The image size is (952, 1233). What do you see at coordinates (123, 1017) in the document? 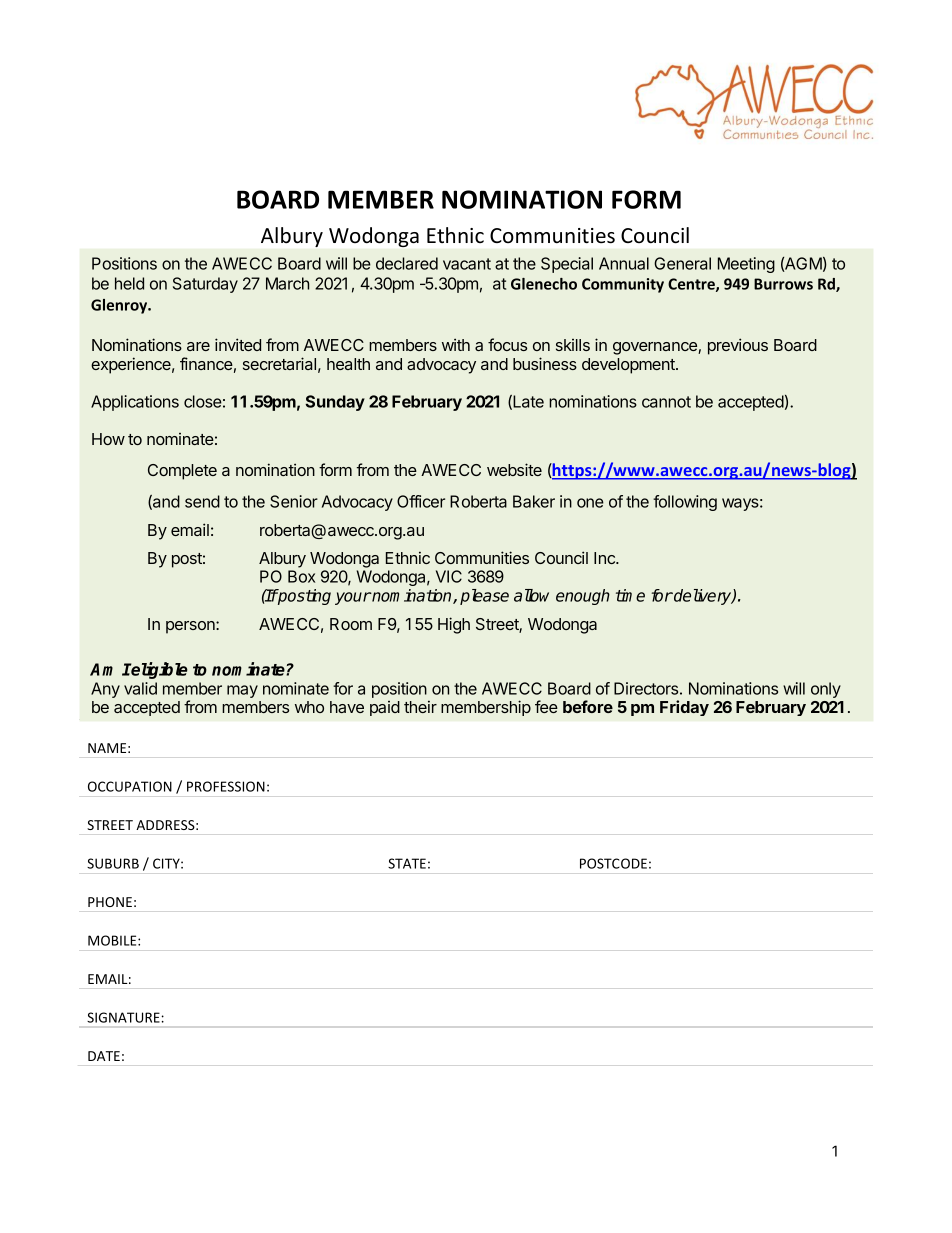
I see `SIGNATURE` at bounding box center [123, 1017].
